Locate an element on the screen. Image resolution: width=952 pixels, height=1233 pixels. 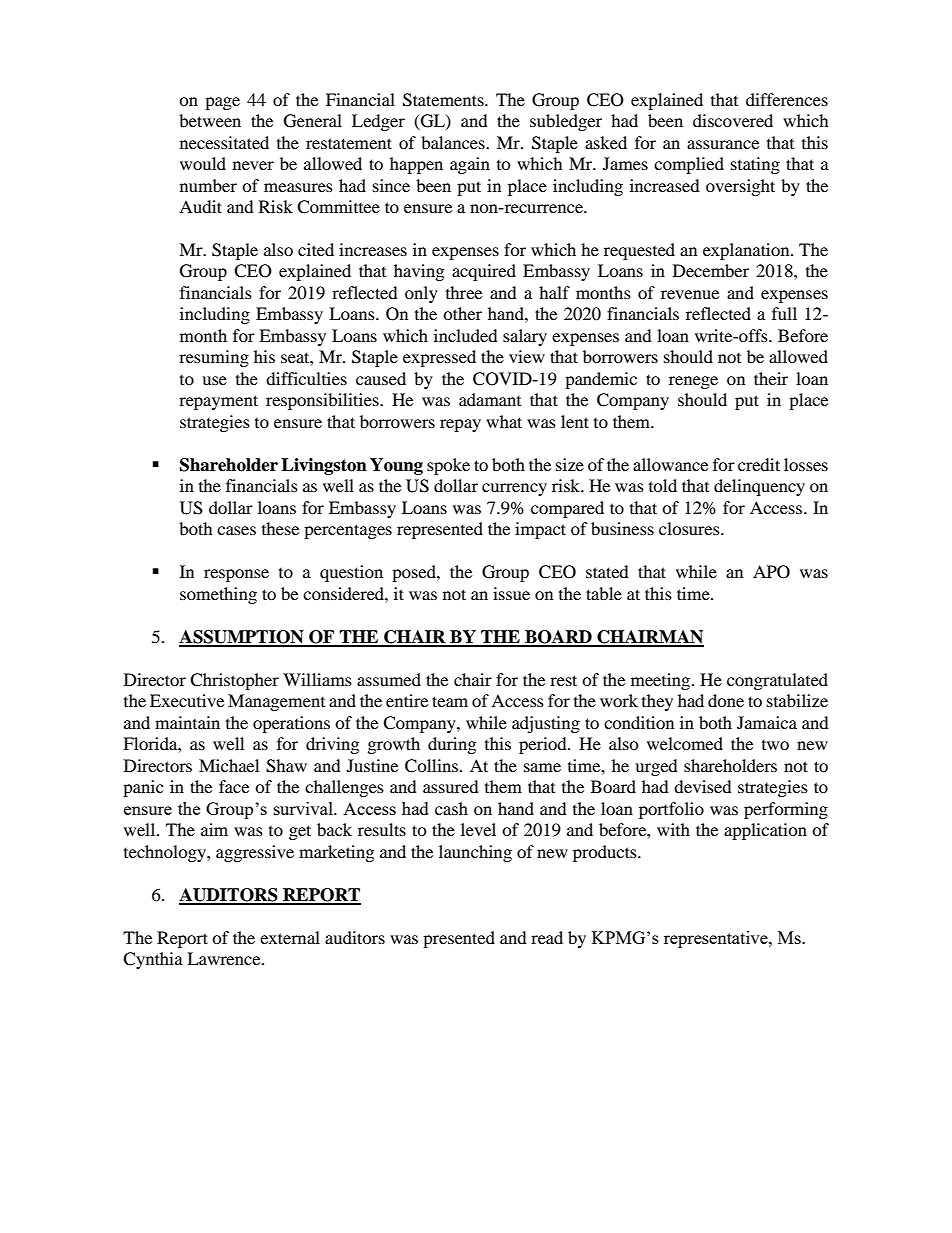
adamant is located at coordinates (490, 399).
